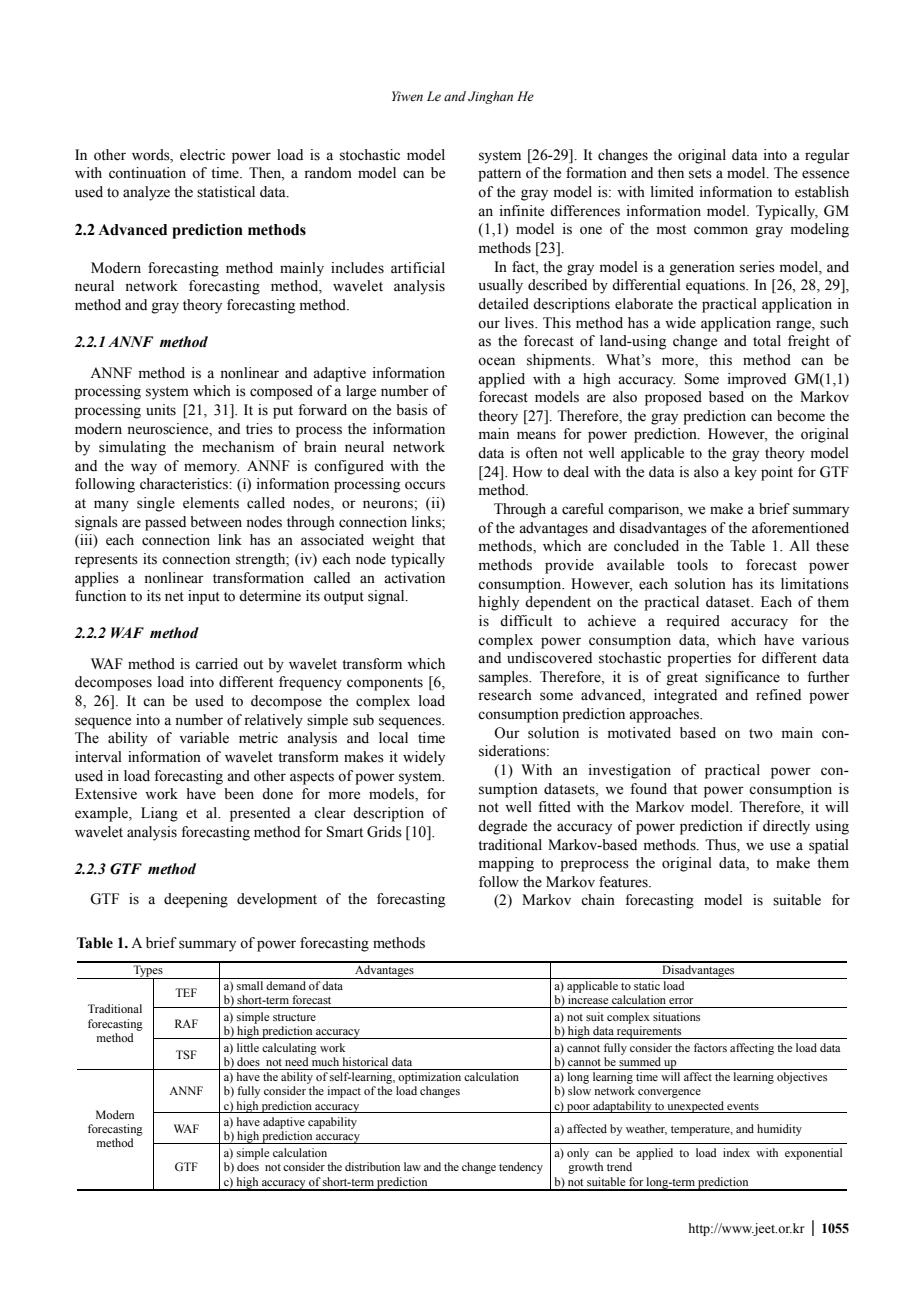 This document has width=924, height=1308. Describe the element at coordinates (161, 410) in the document. I see `units` at that location.
